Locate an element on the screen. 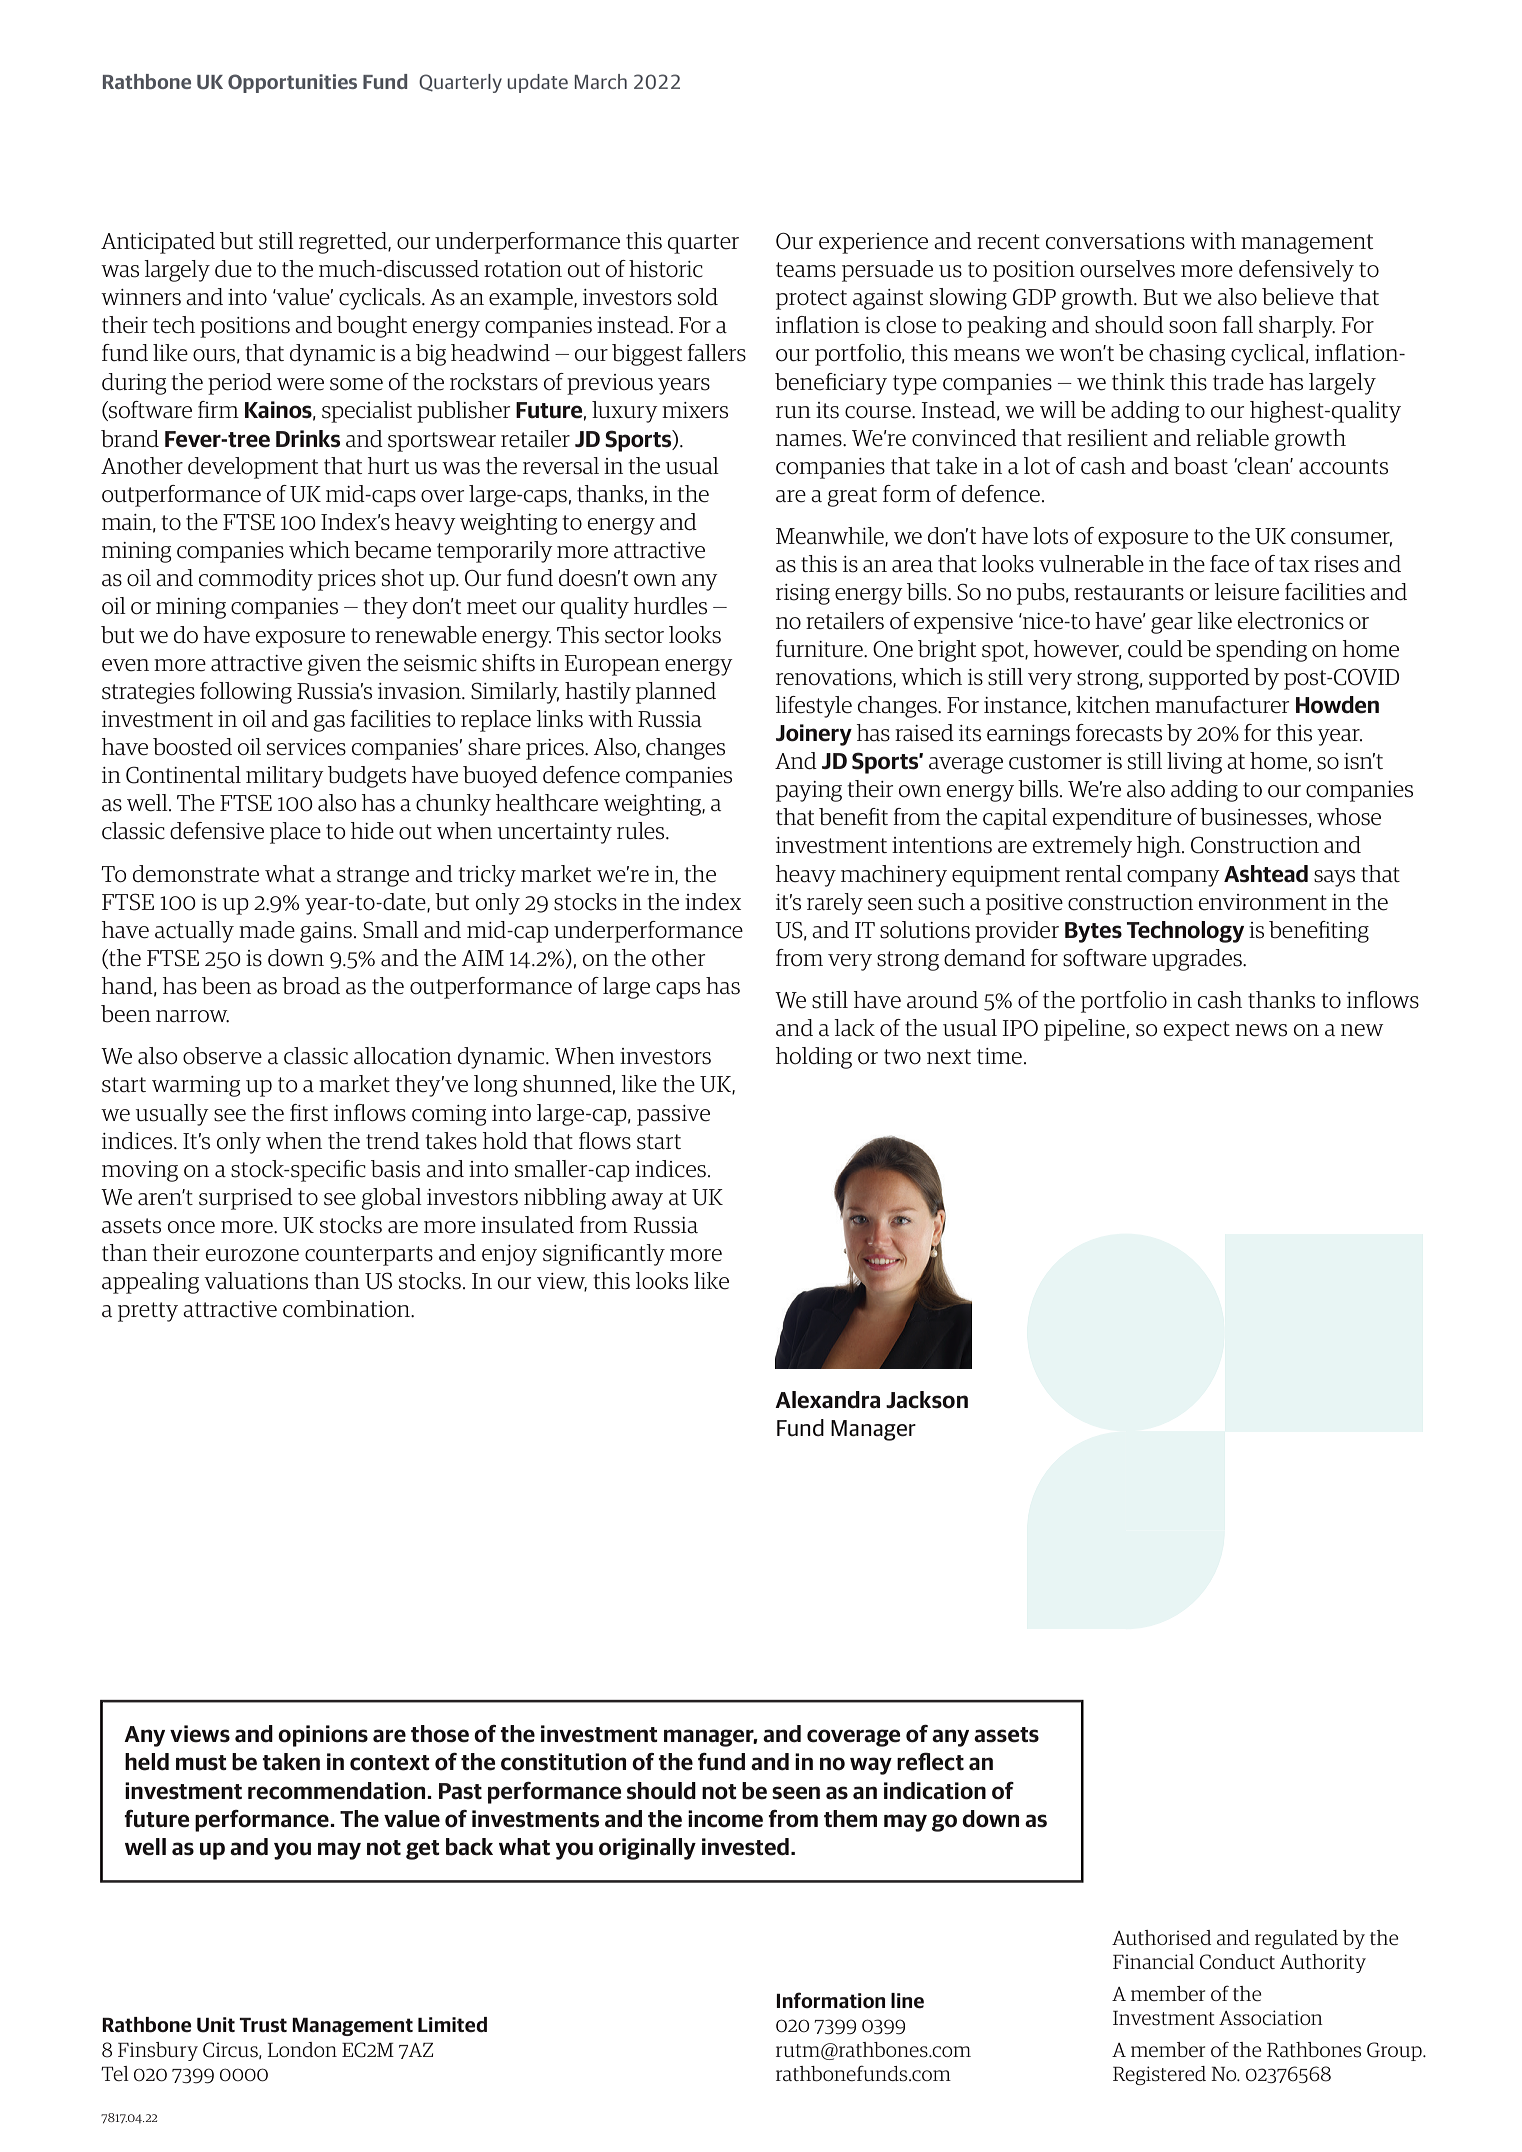  invested is located at coordinates (745, 1847).
